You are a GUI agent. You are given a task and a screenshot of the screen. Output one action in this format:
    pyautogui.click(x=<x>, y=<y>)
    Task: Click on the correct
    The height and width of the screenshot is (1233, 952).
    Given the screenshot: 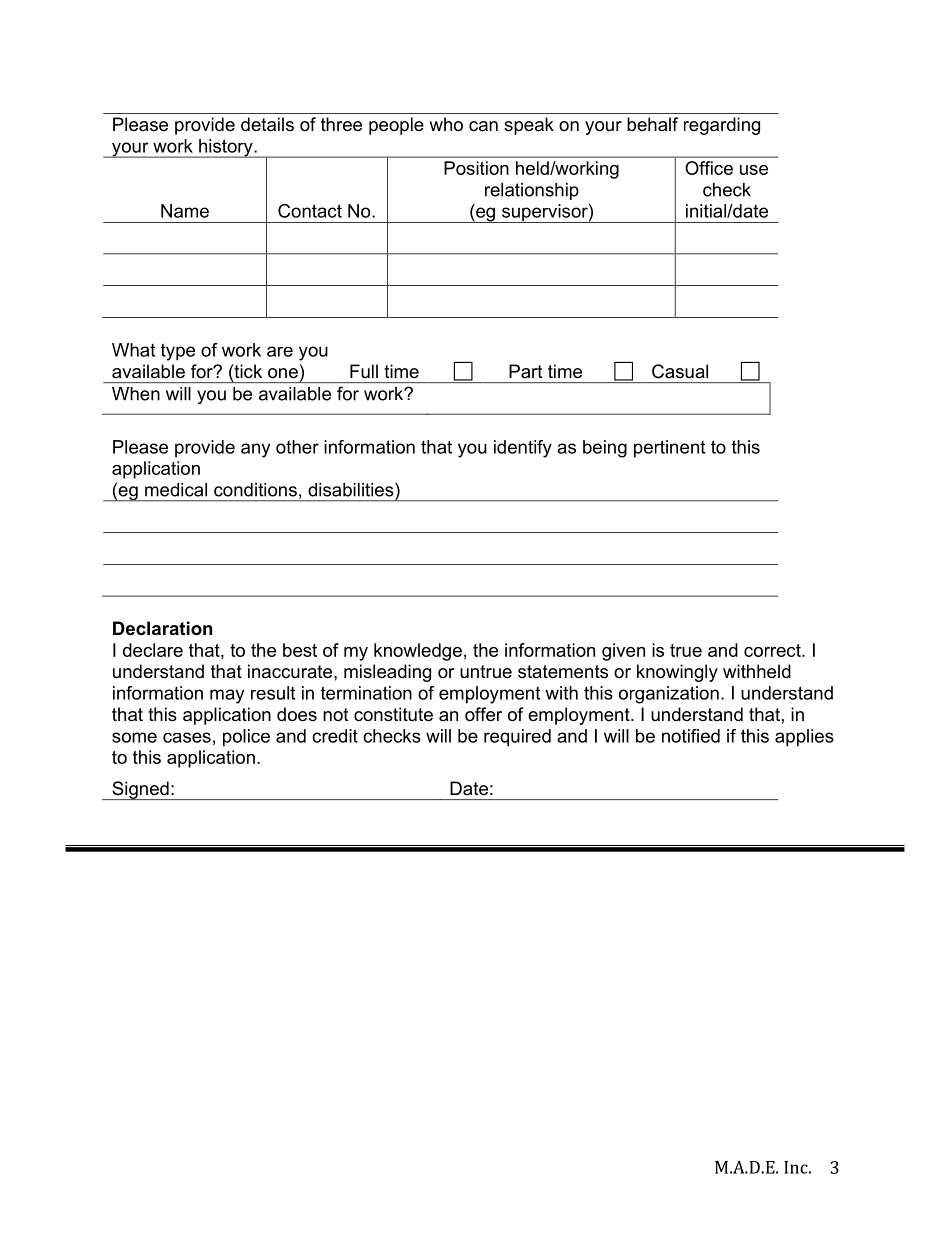 What is the action you would take?
    pyautogui.click(x=773, y=650)
